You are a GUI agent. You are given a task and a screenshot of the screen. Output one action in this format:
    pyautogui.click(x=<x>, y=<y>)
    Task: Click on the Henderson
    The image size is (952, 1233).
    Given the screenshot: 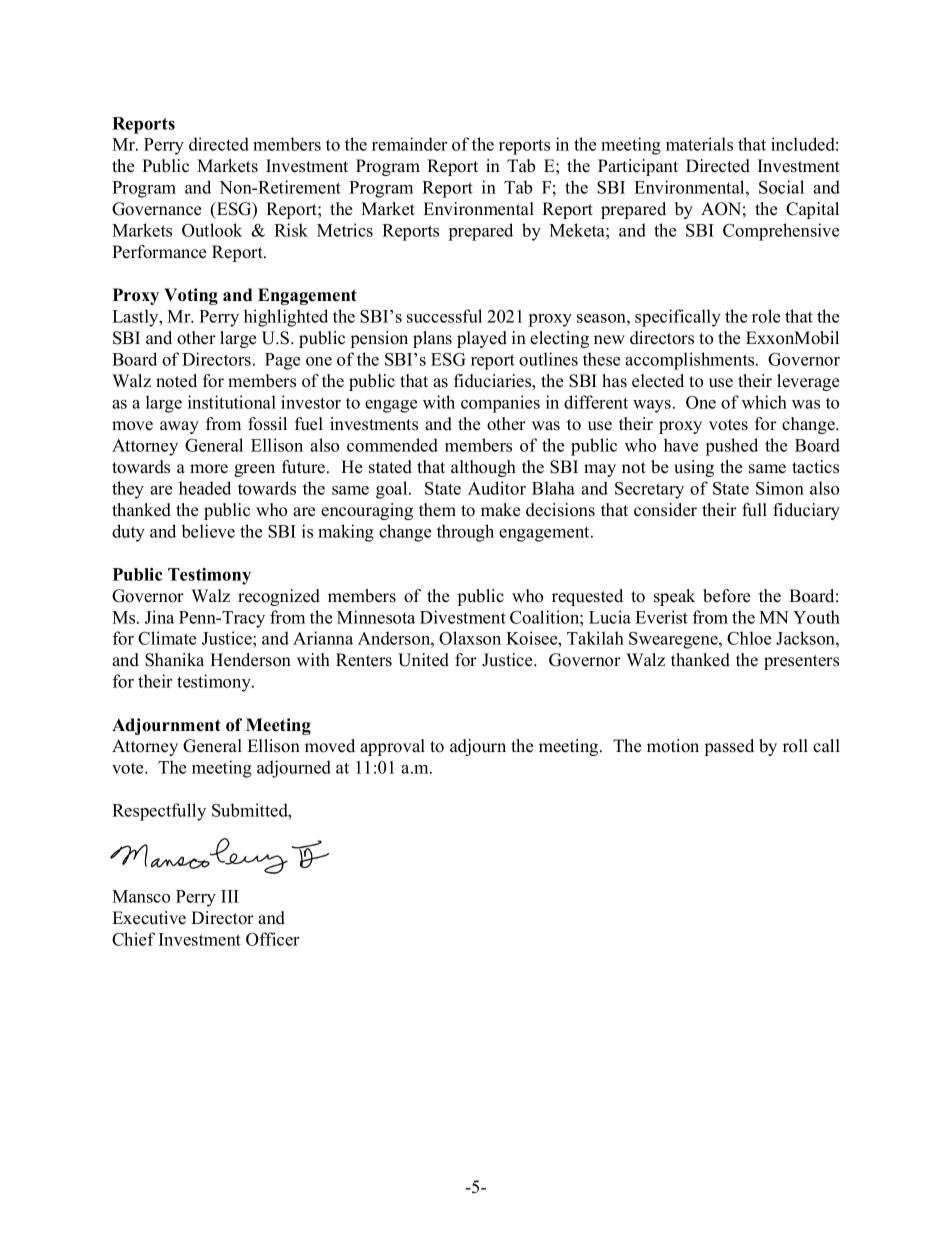 What is the action you would take?
    pyautogui.click(x=250, y=660)
